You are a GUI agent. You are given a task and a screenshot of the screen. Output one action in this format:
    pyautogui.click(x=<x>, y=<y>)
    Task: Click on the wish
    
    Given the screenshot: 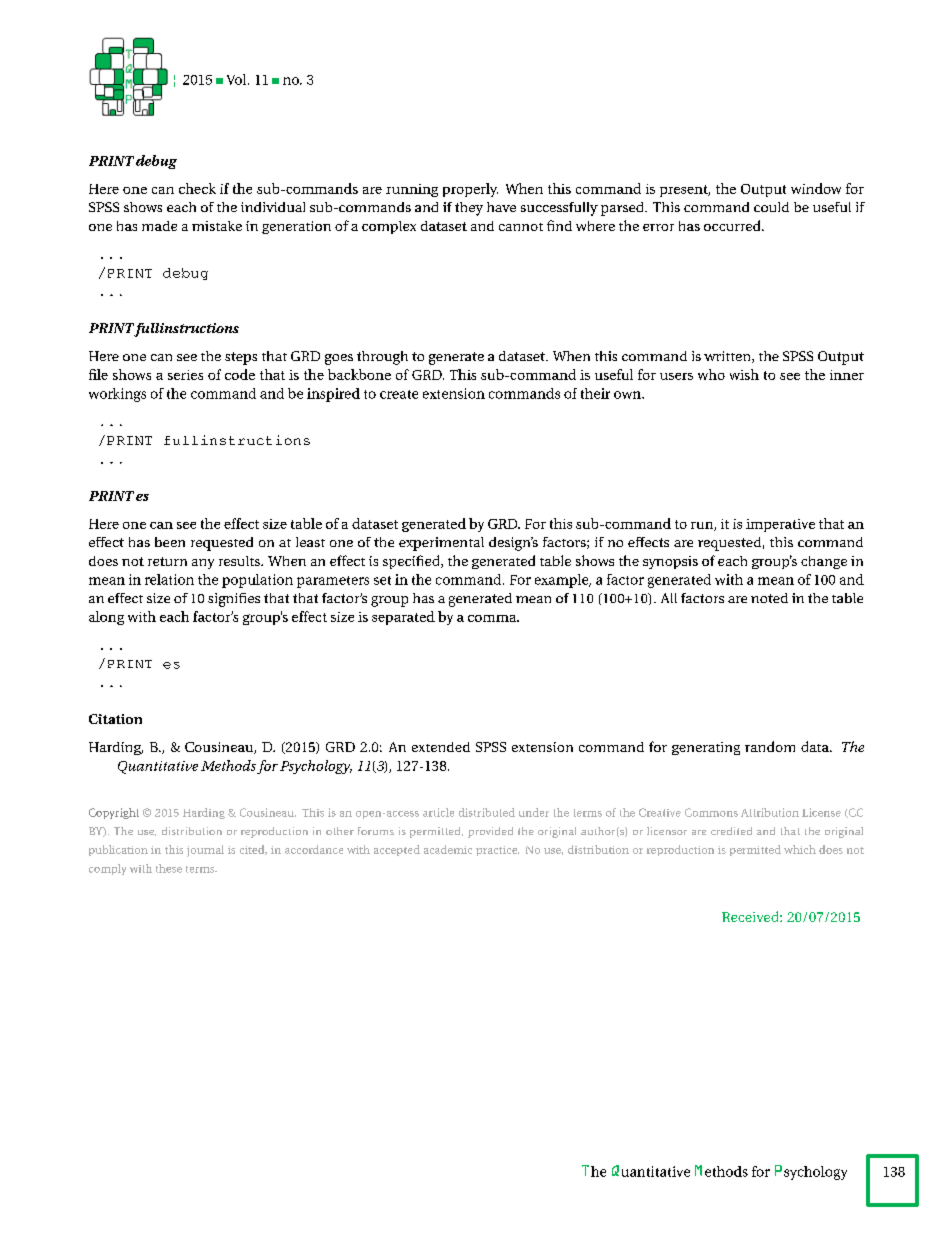 What is the action you would take?
    pyautogui.click(x=744, y=374)
